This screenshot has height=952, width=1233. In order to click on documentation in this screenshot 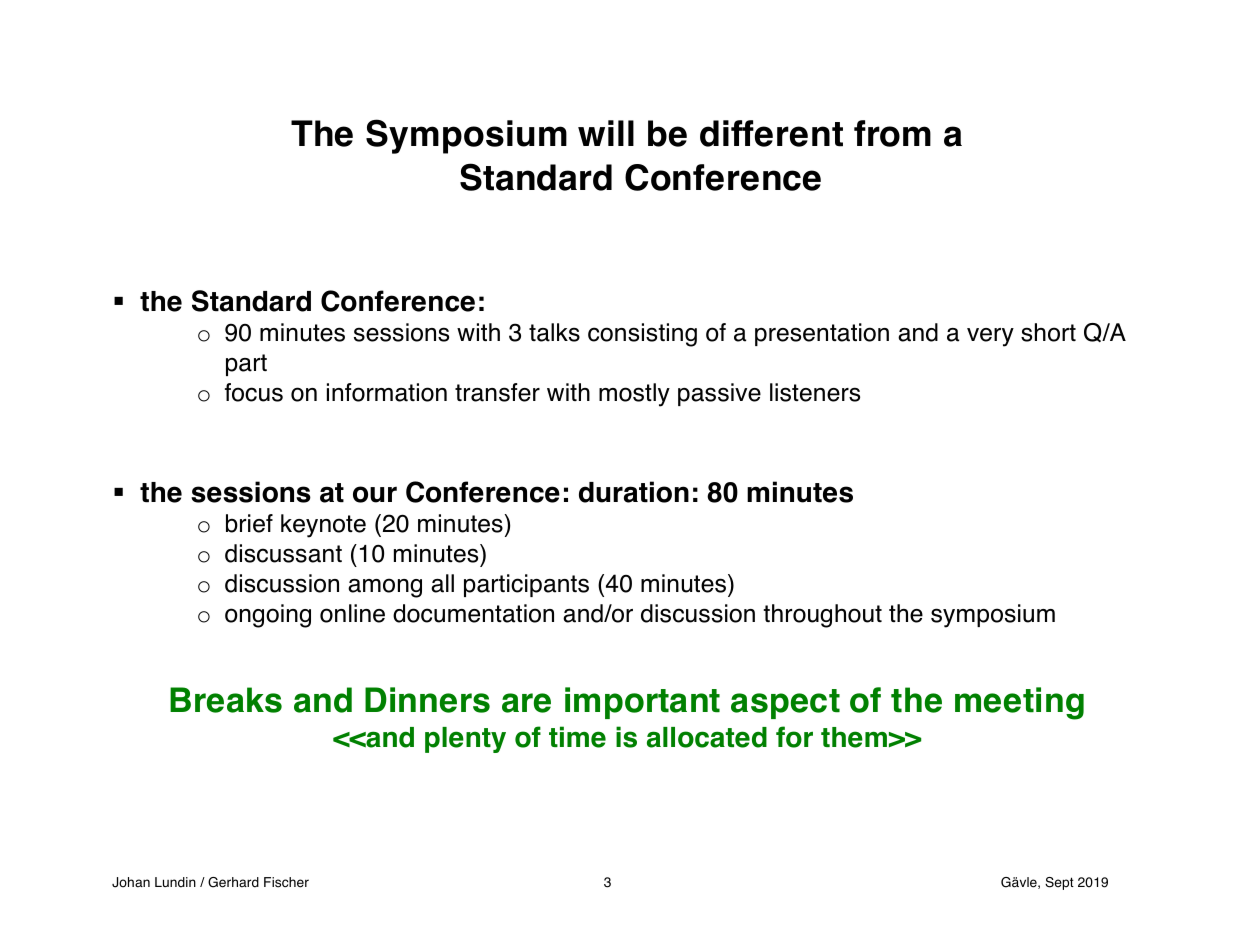, I will do `click(473, 613)`.
